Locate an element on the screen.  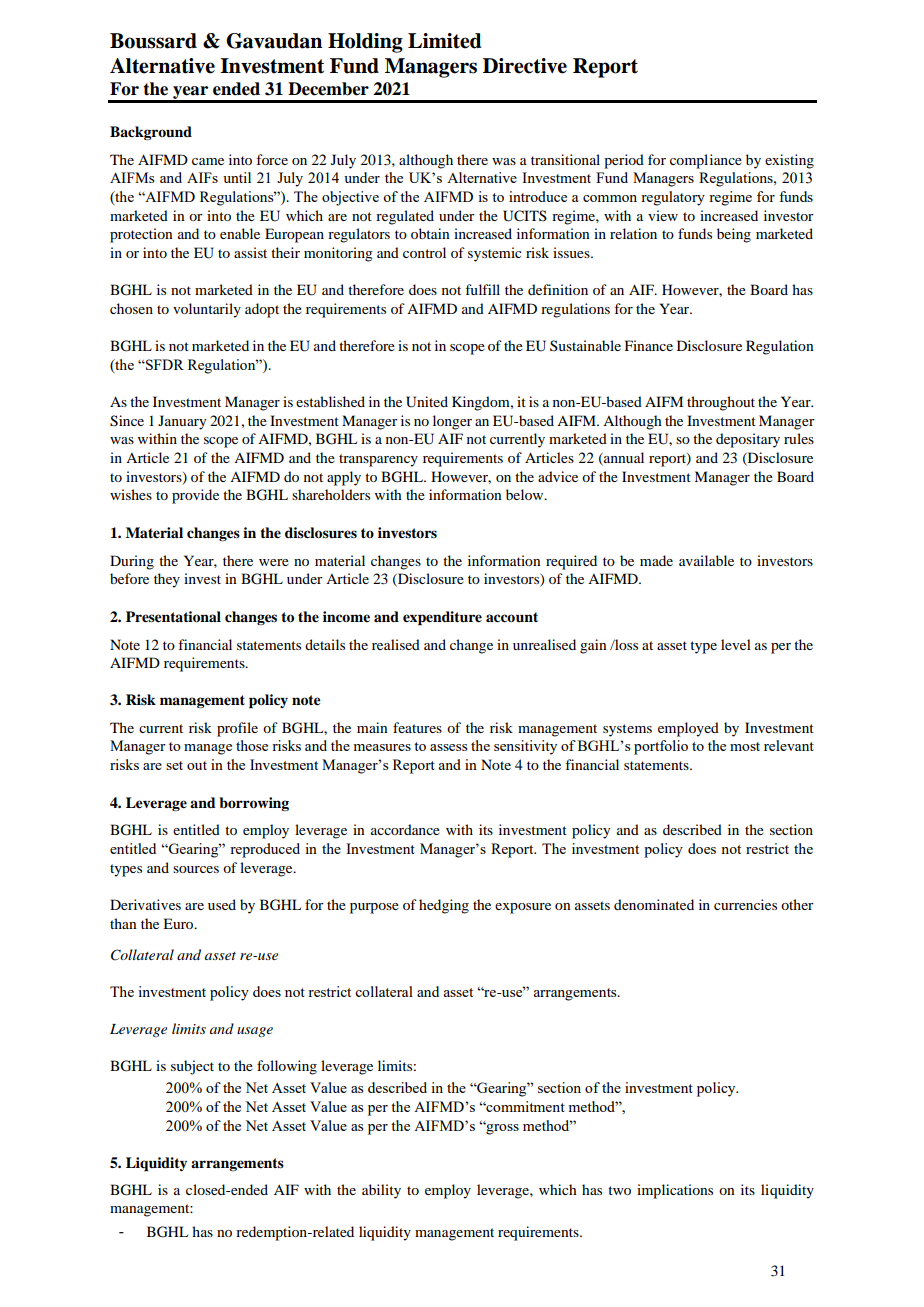
Limited is located at coordinates (445, 41).
